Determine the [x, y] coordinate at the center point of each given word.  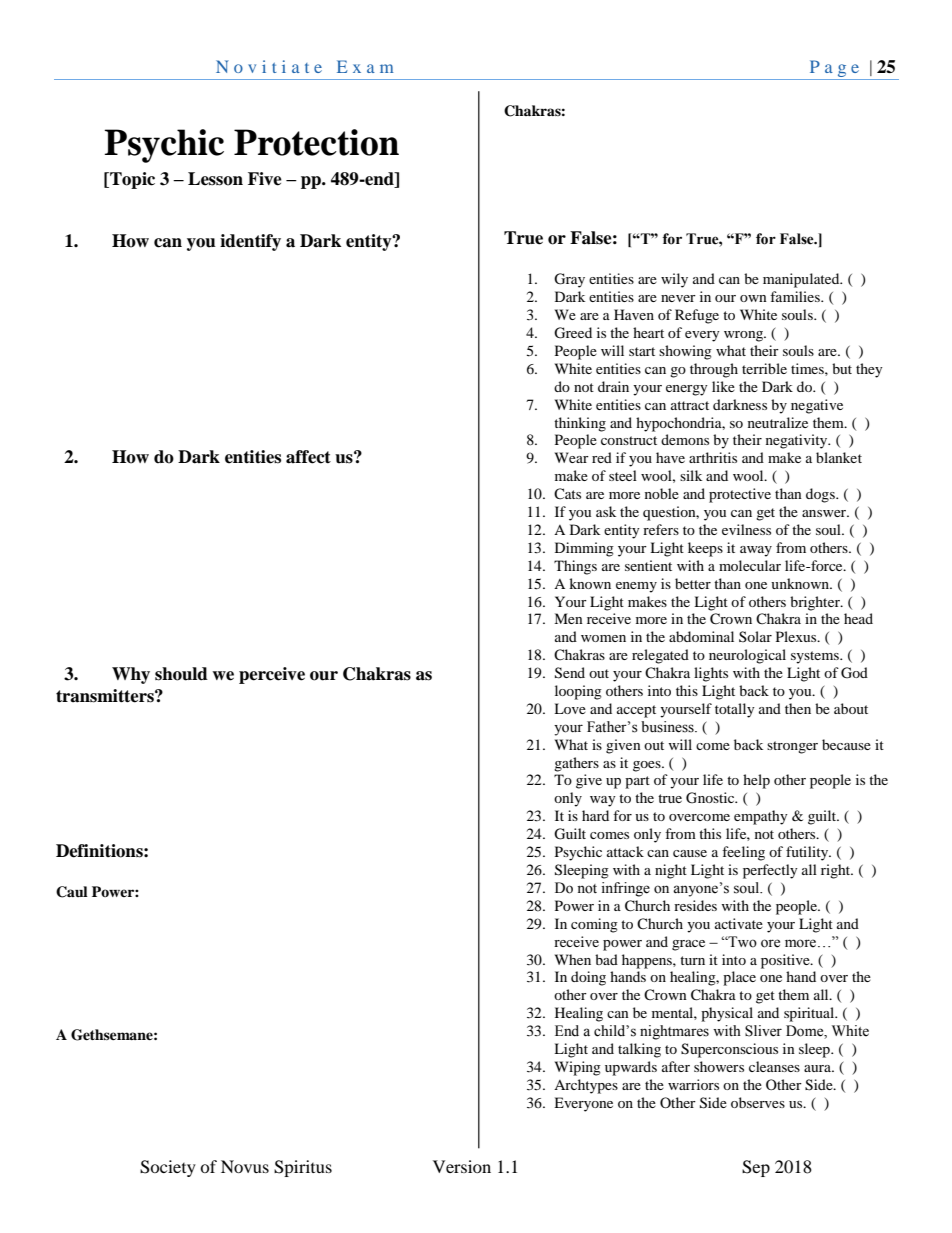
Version [462, 1166]
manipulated [802, 280]
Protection [316, 142]
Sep [756, 1168]
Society [168, 1168]
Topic [131, 180]
